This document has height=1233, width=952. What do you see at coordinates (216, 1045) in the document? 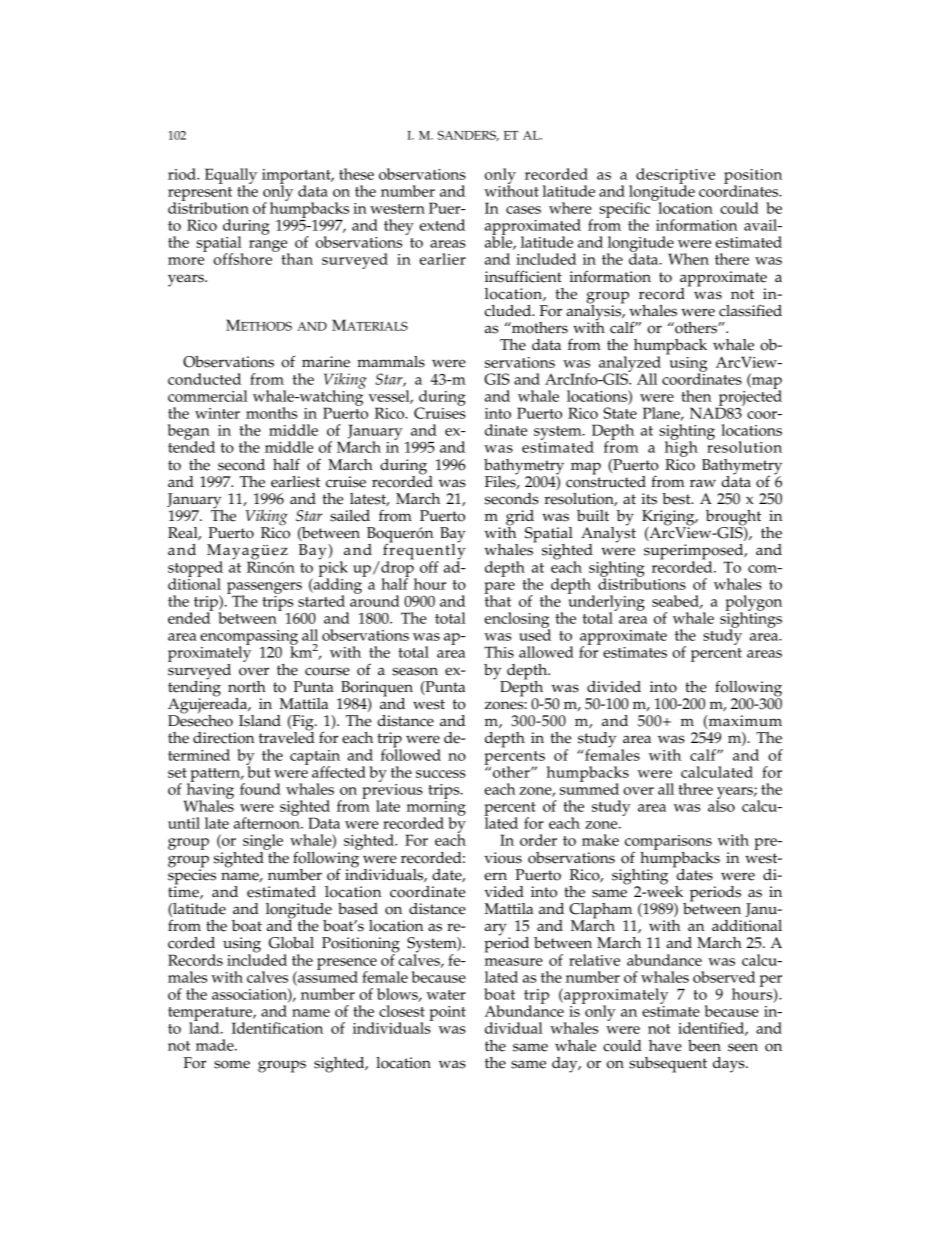
I see `made` at bounding box center [216, 1045].
